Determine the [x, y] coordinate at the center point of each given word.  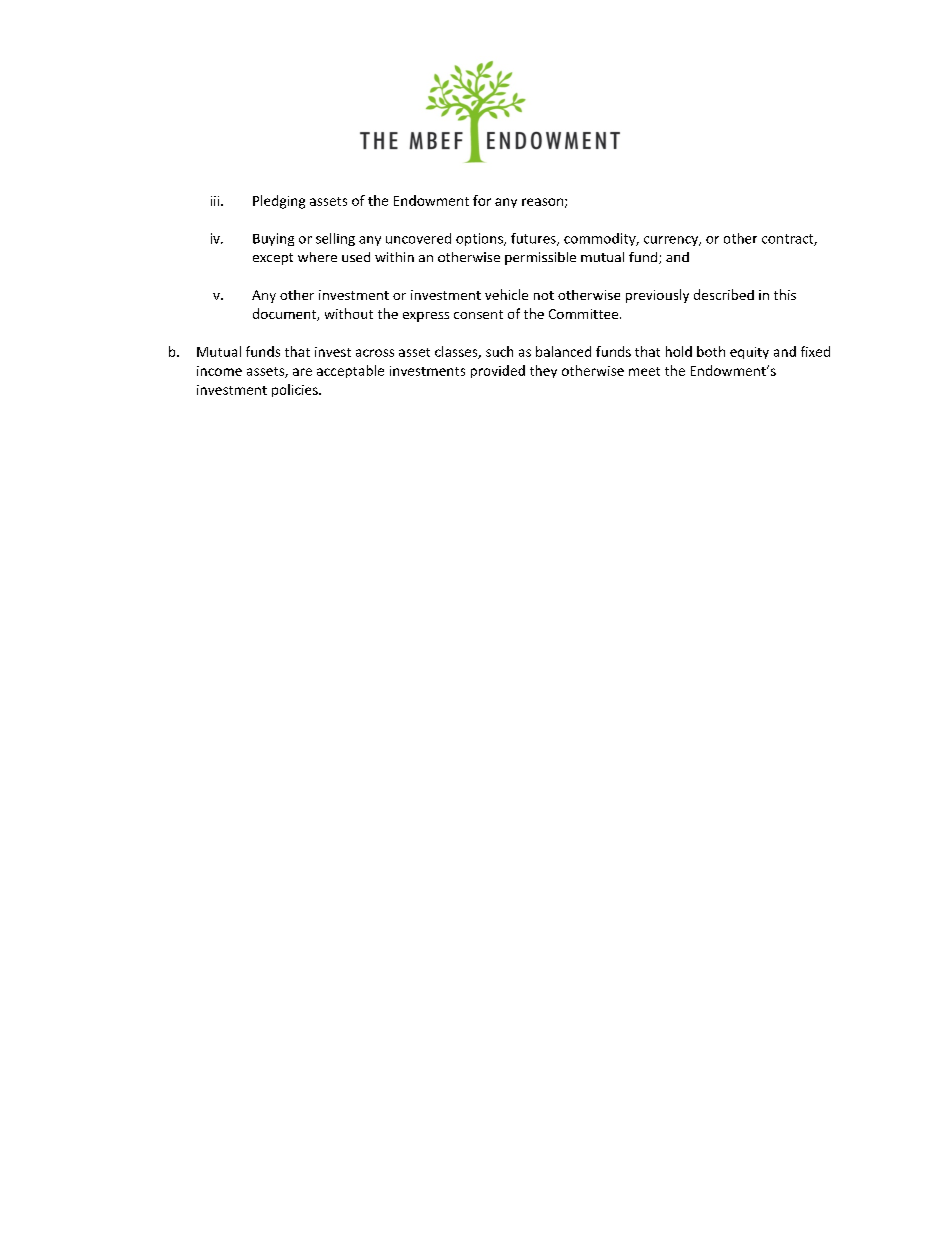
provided [498, 371]
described [724, 294]
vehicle [506, 294]
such [499, 351]
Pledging [279, 202]
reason [542, 202]
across [375, 353]
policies [296, 390]
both [711, 351]
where [317, 257]
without [349, 313]
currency [672, 241]
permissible [540, 258]
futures [534, 239]
